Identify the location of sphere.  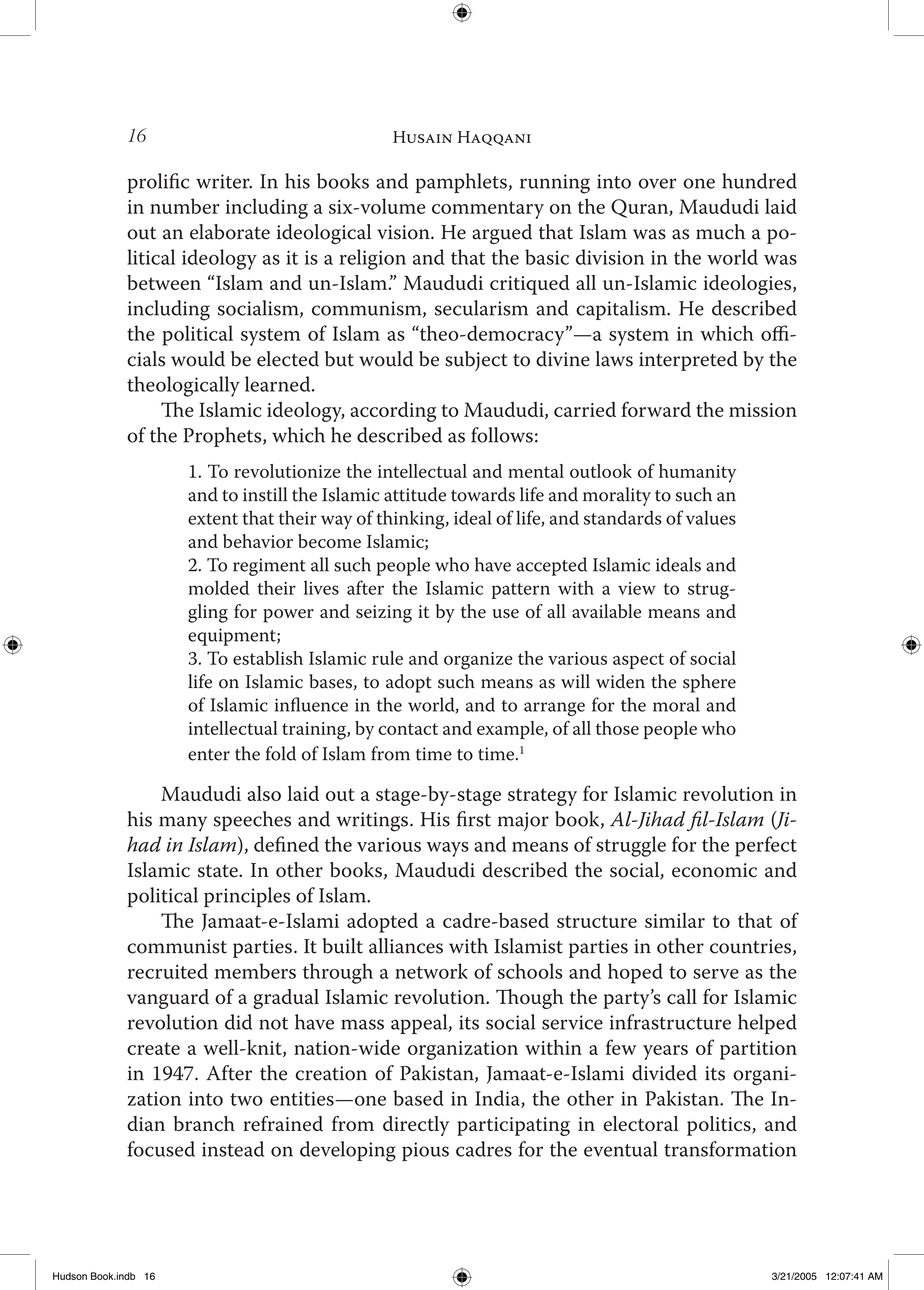
(709, 683).
